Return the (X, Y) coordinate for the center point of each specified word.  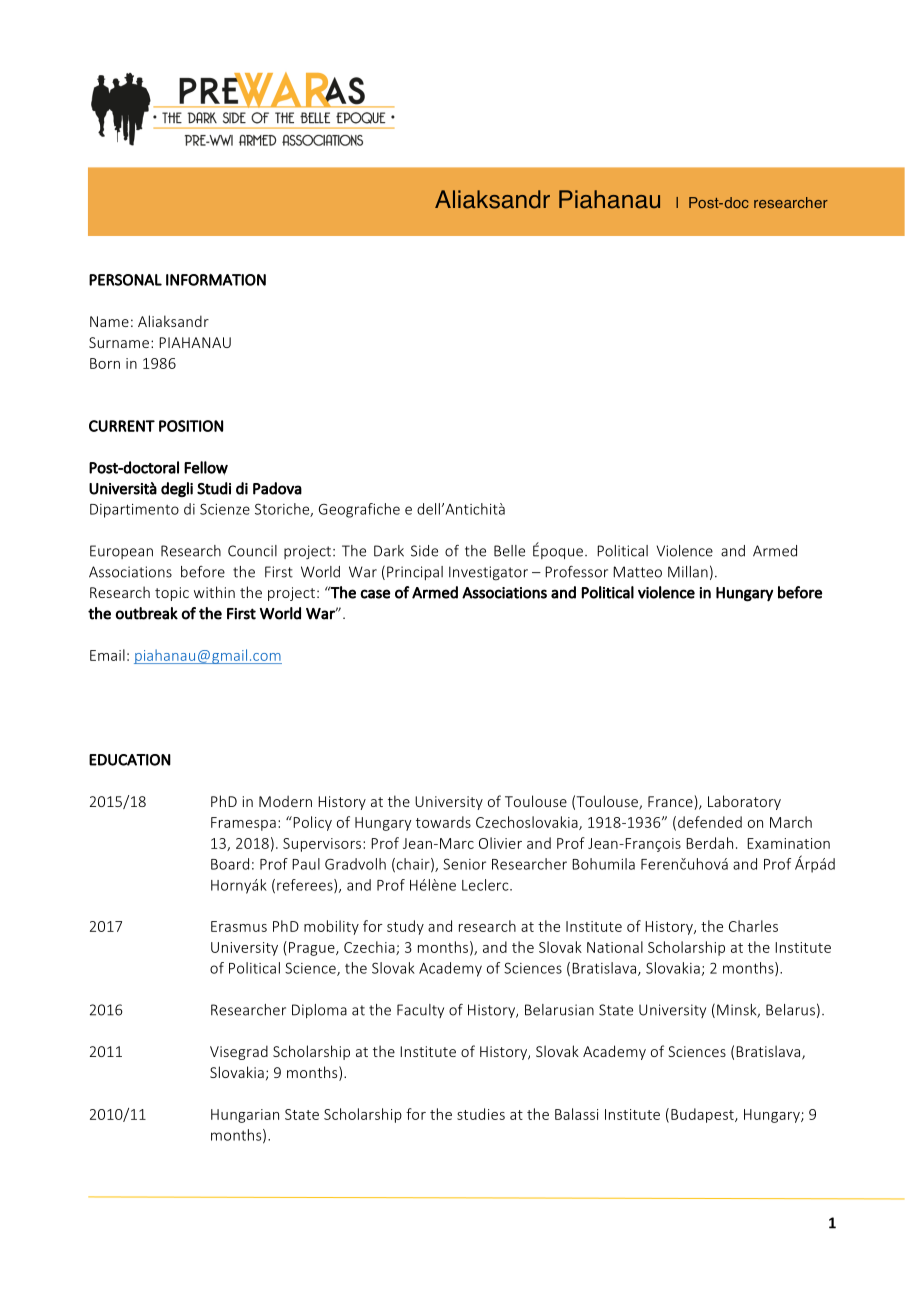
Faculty (420, 1011)
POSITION (191, 426)
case (375, 594)
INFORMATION (216, 280)
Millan (688, 572)
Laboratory (744, 802)
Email (107, 655)
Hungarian (245, 1116)
